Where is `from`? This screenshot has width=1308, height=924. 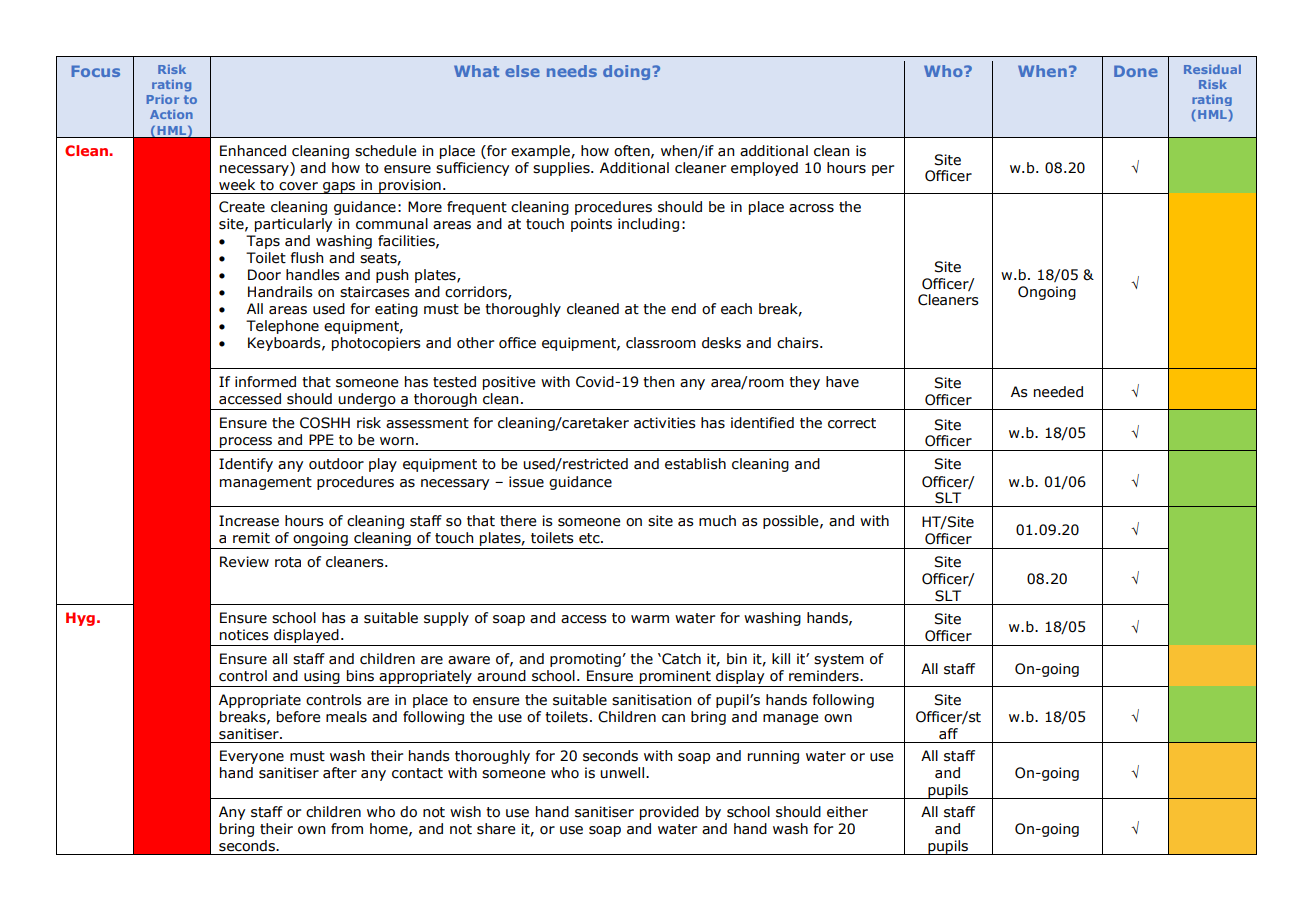
from is located at coordinates (347, 829).
